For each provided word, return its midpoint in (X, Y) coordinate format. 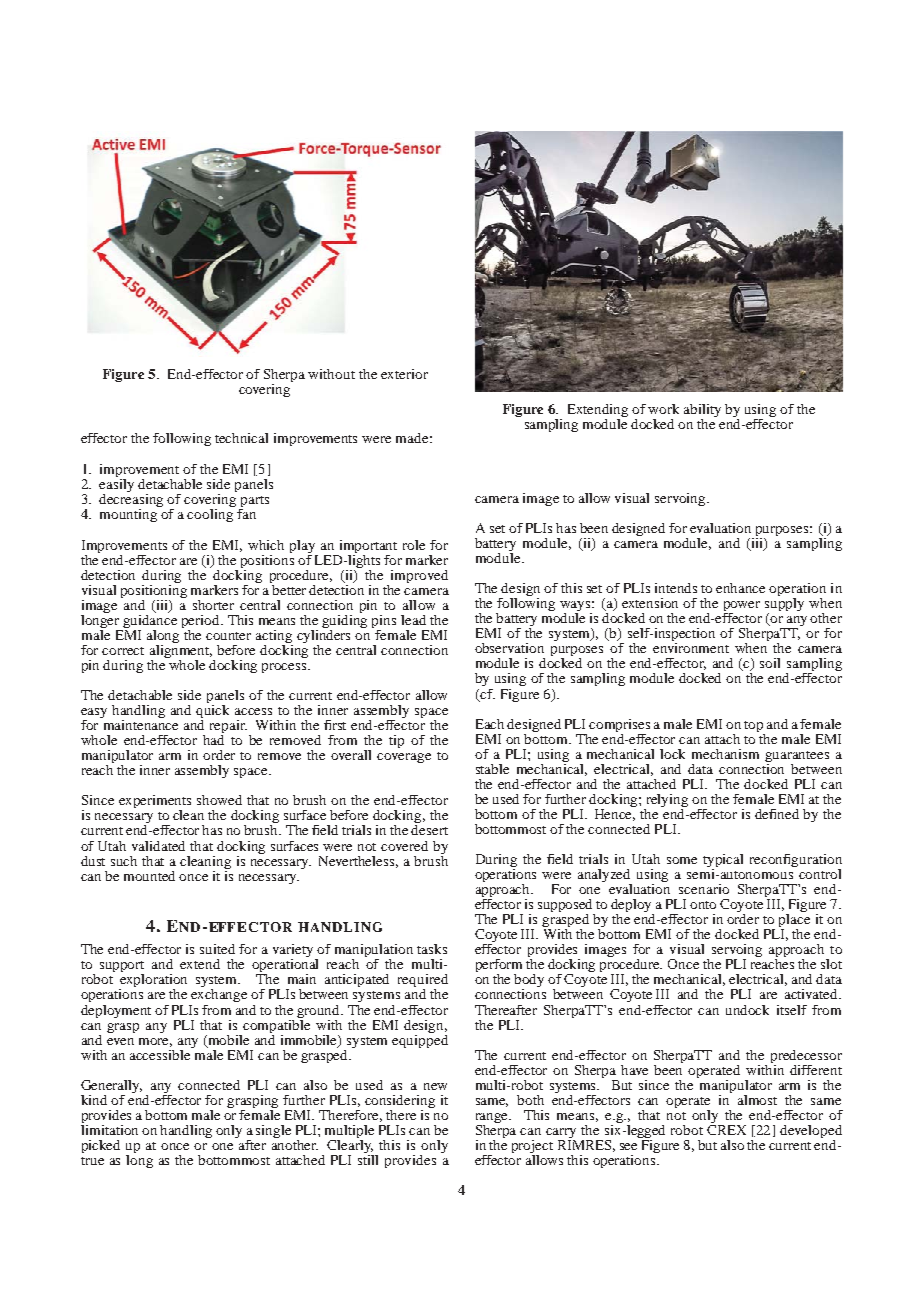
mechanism (725, 754)
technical (241, 438)
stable (492, 769)
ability (702, 412)
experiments (155, 803)
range (493, 1119)
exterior (404, 374)
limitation (109, 1128)
